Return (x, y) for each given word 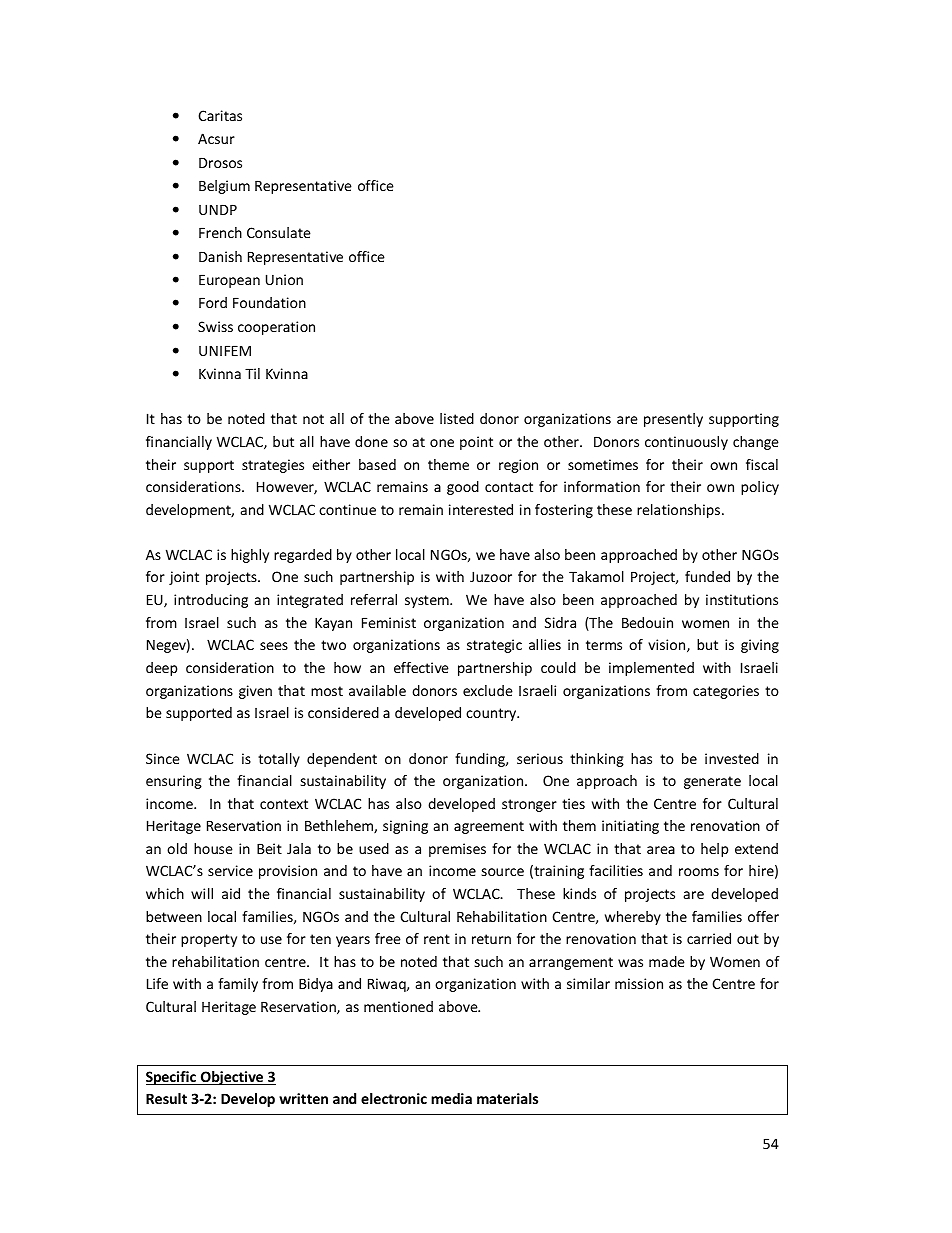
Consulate (279, 232)
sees (274, 646)
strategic (494, 646)
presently (673, 420)
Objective (232, 1078)
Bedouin (647, 622)
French (220, 232)
